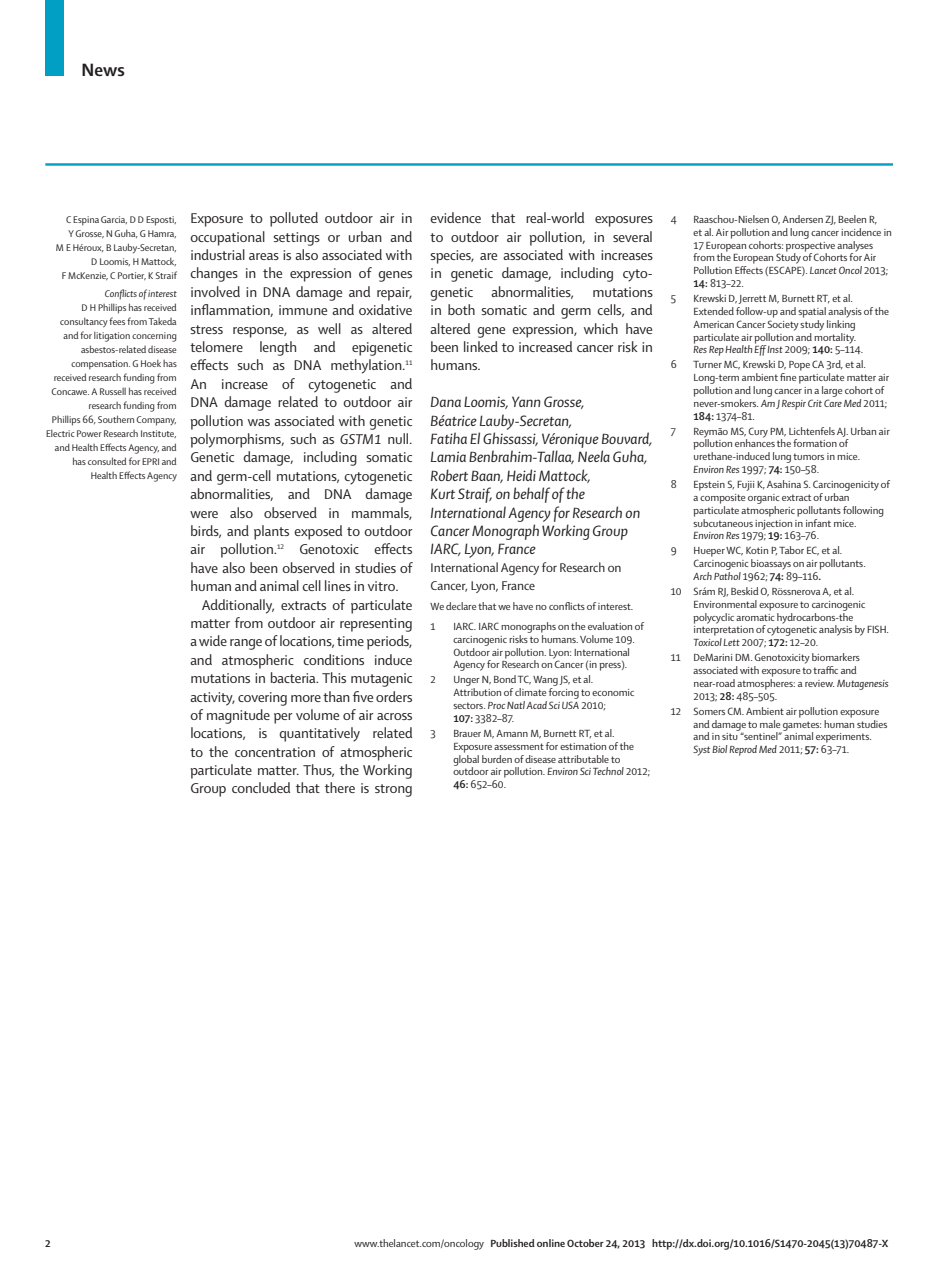  Describe the element at coordinates (513, 1243) in the screenshot. I see `Published` at that location.
